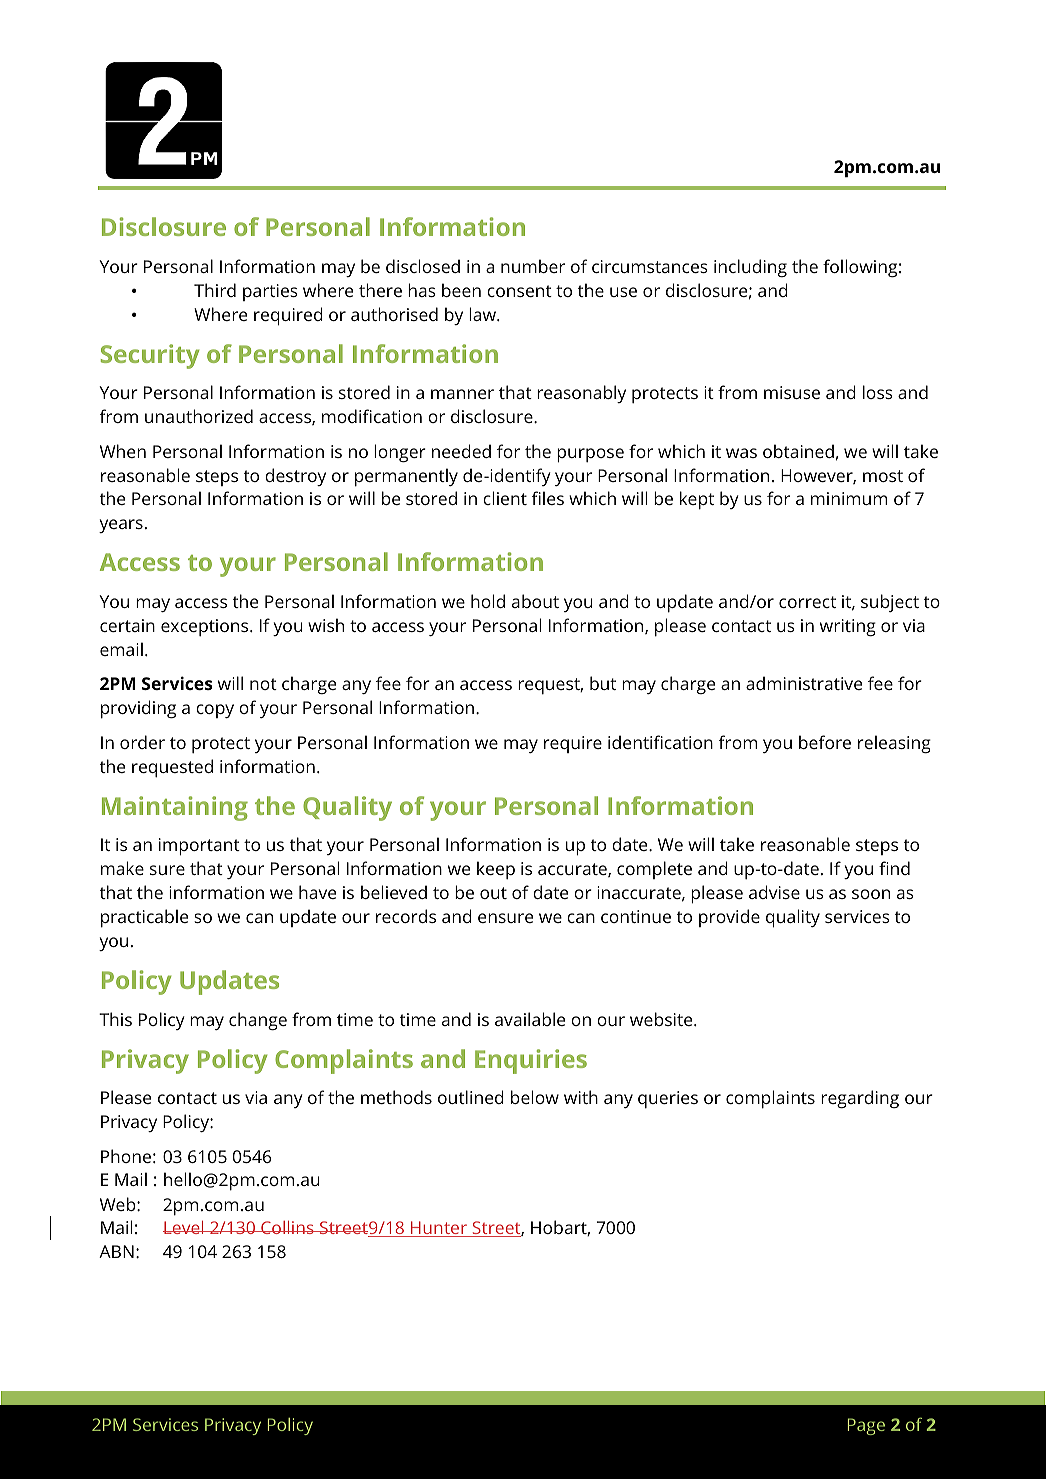 The height and width of the screenshot is (1480, 1046). I want to click on but, so click(603, 683).
